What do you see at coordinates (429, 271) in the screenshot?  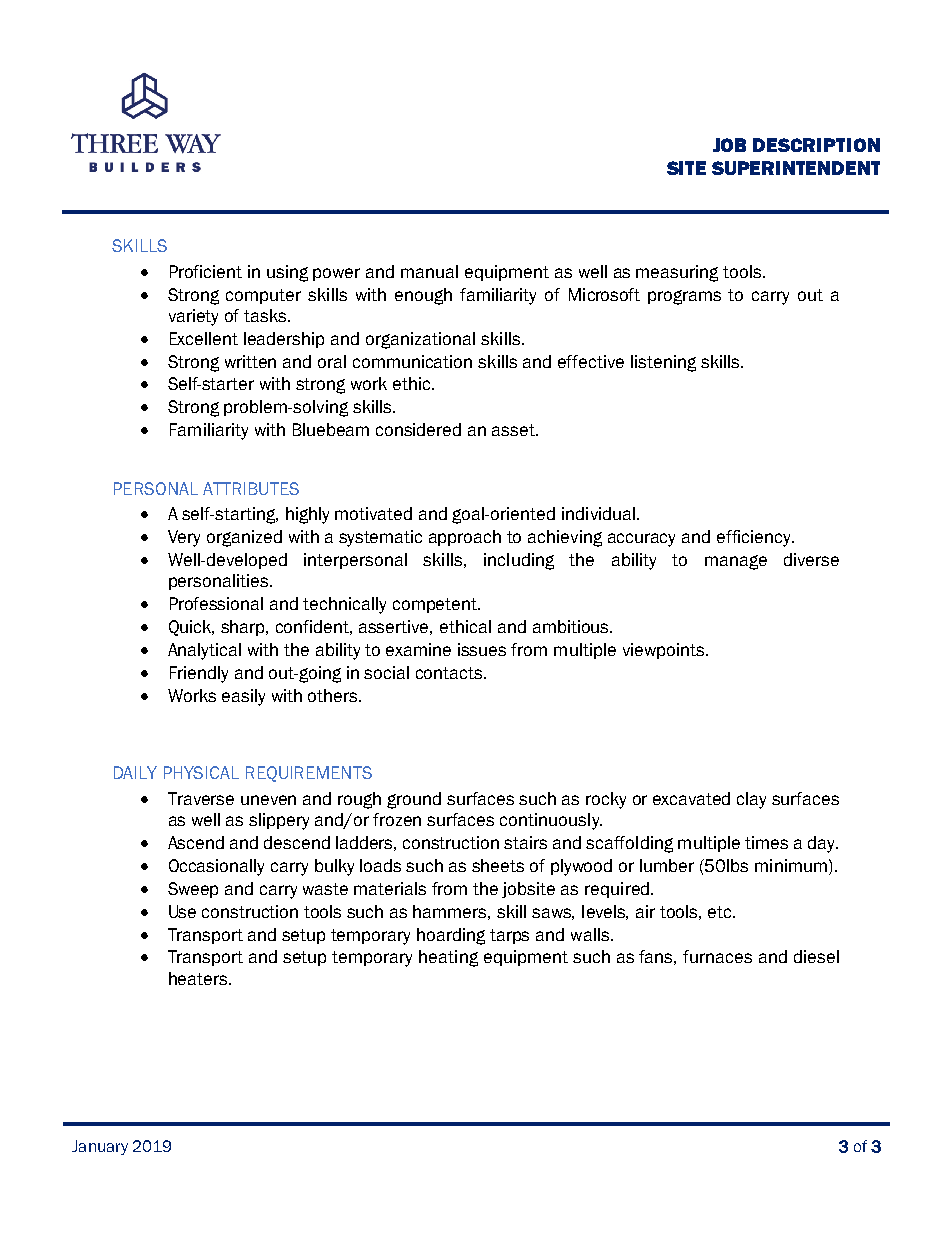 I see `manual` at bounding box center [429, 271].
